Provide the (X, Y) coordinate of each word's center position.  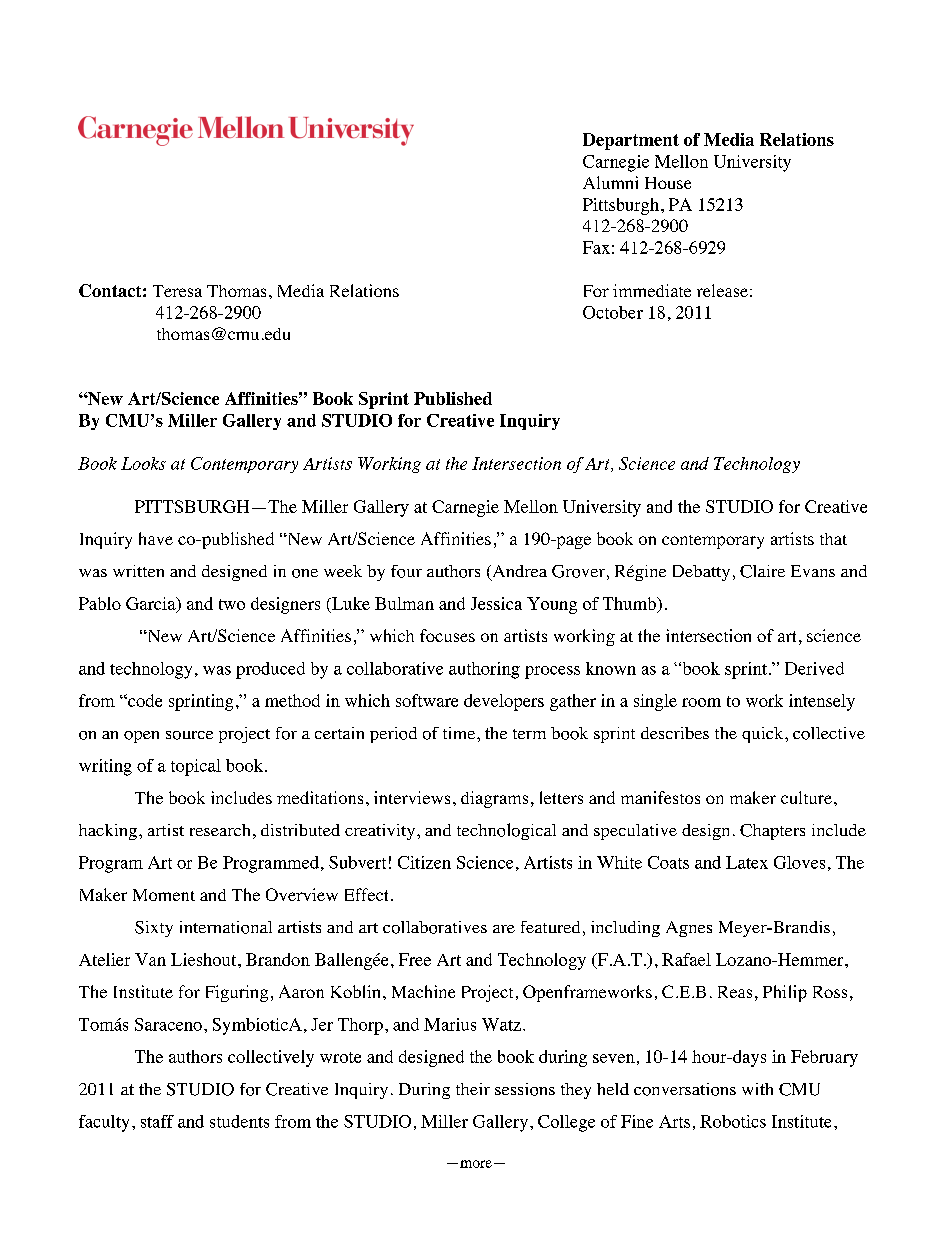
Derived (814, 668)
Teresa (177, 291)
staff (157, 1121)
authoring (484, 670)
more (476, 1164)
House (668, 183)
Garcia (152, 604)
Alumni (610, 182)
